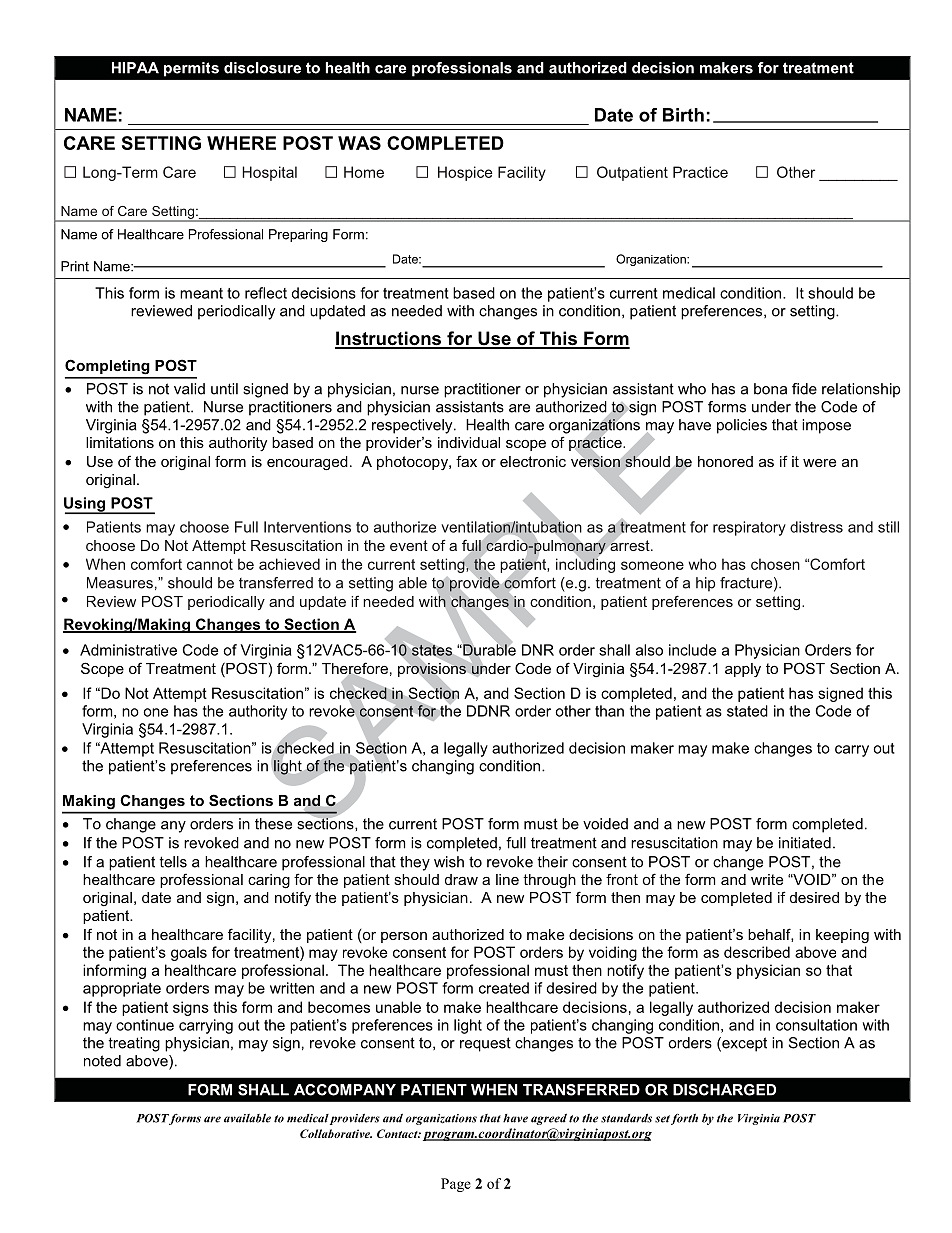 Image resolution: width=952 pixels, height=1233 pixels. I want to click on forth, so click(684, 1119).
